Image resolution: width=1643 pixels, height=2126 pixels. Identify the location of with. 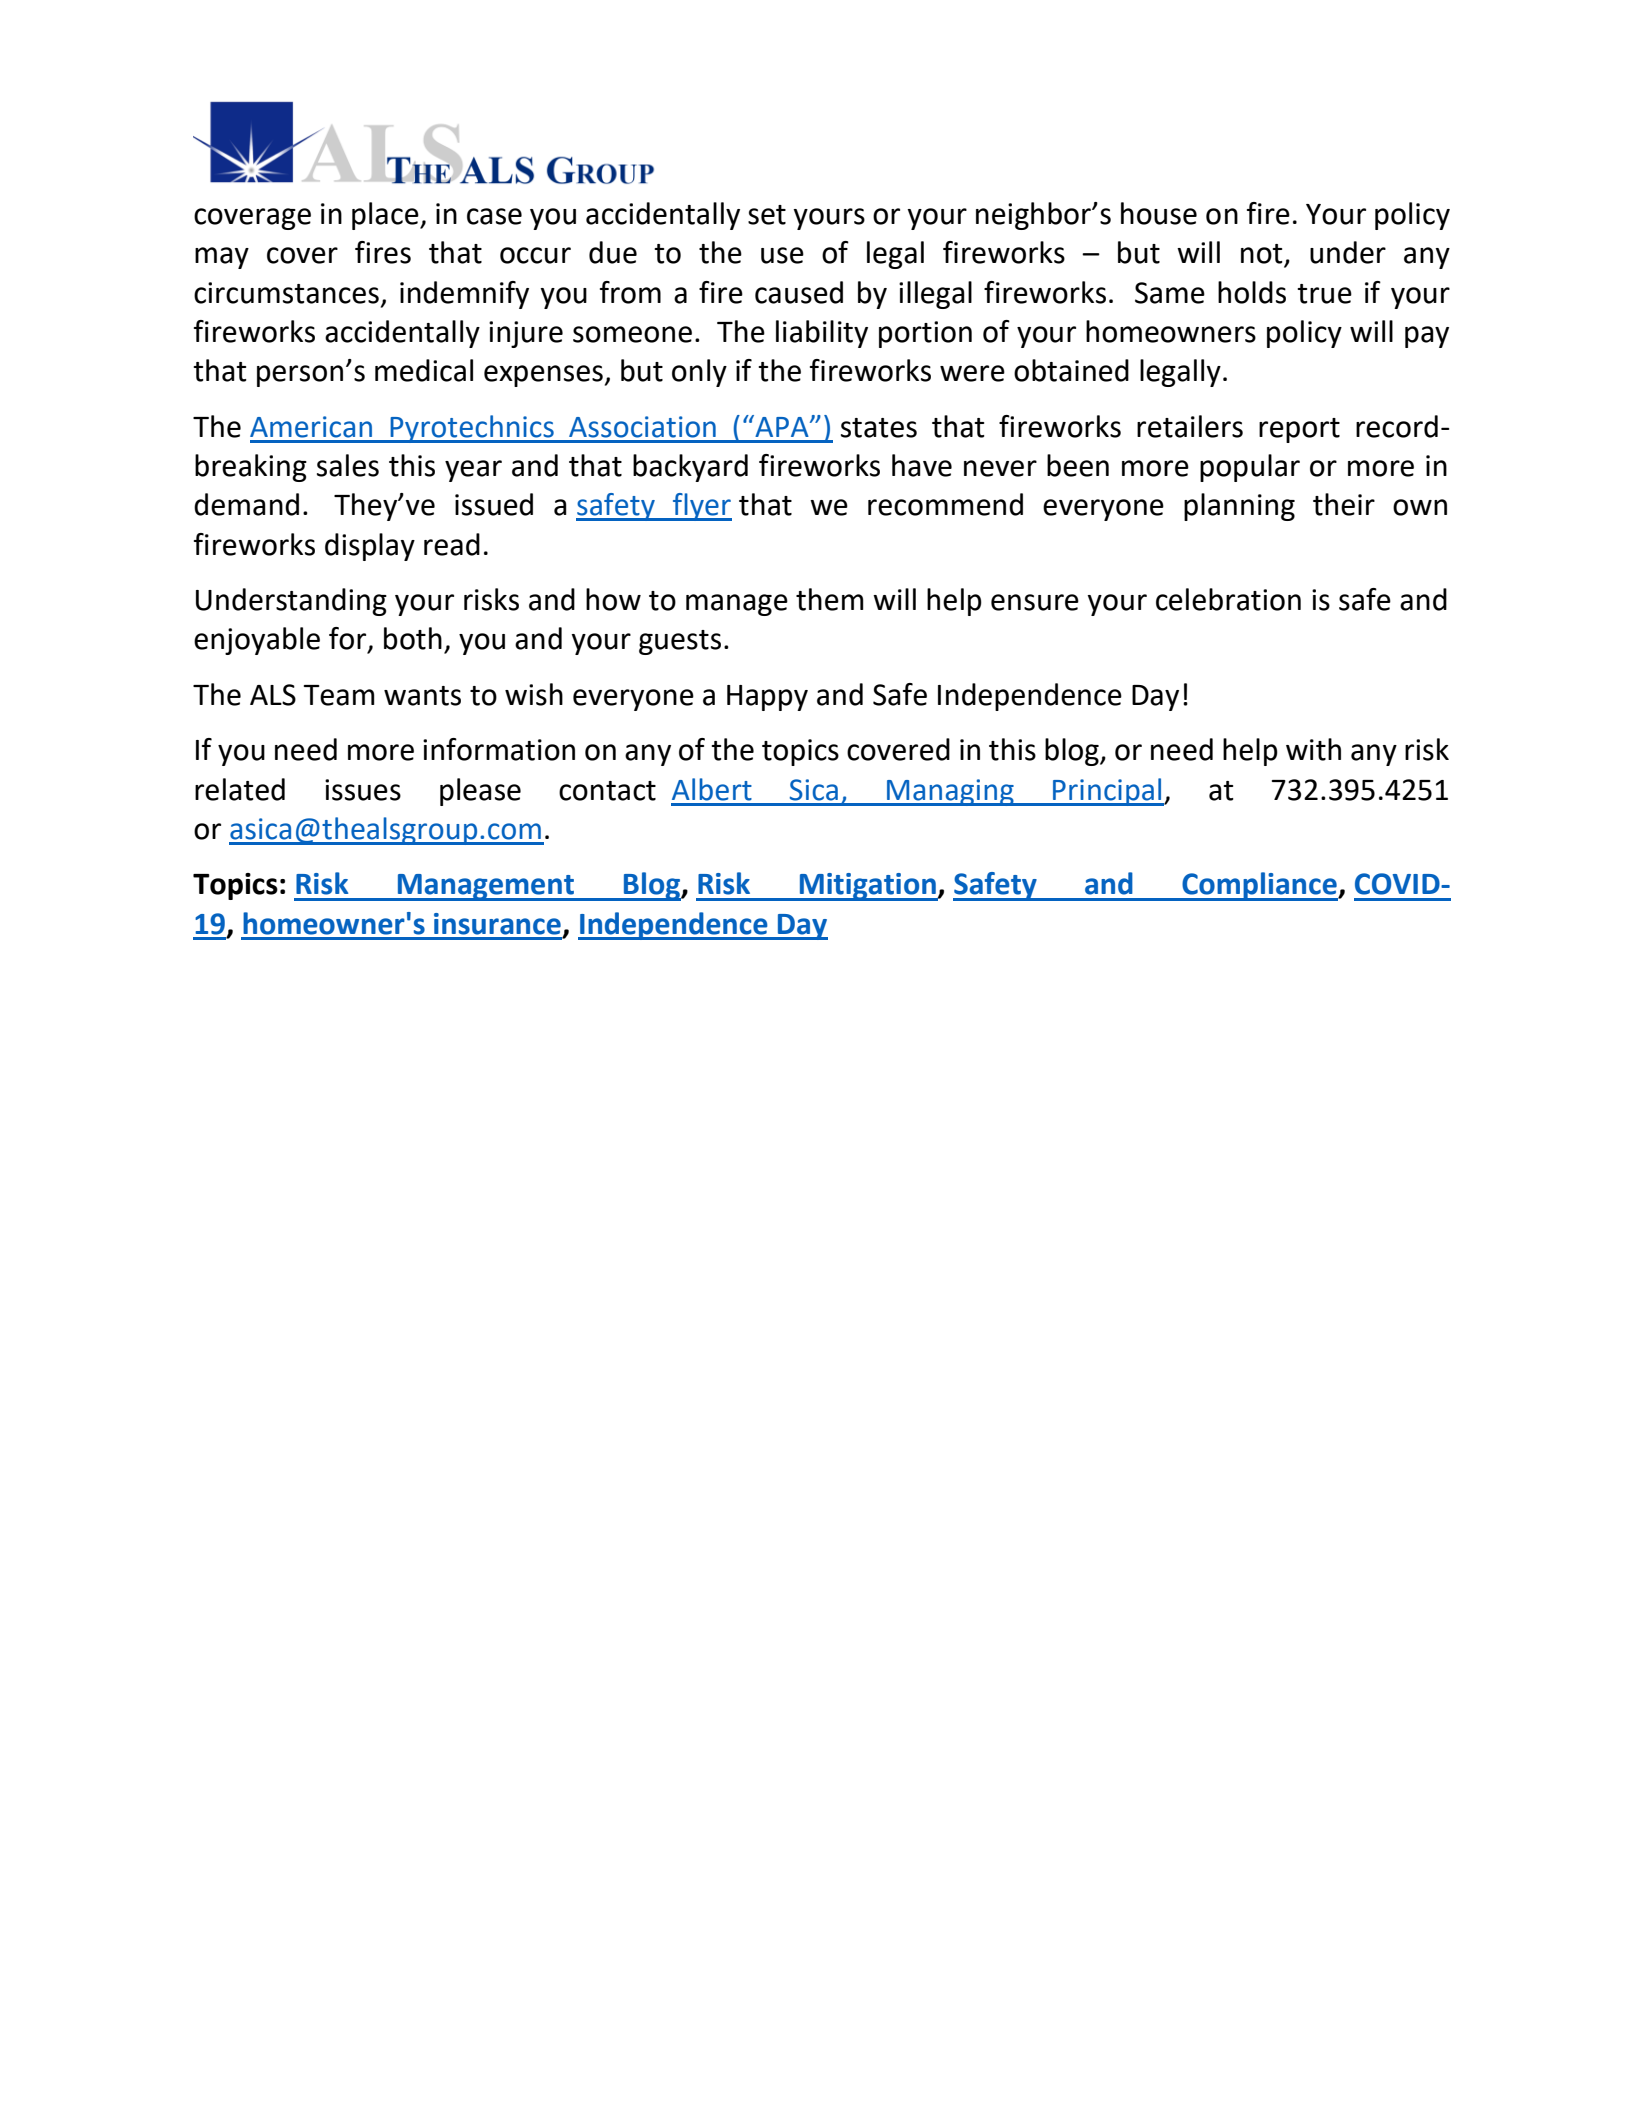
(1313, 749).
